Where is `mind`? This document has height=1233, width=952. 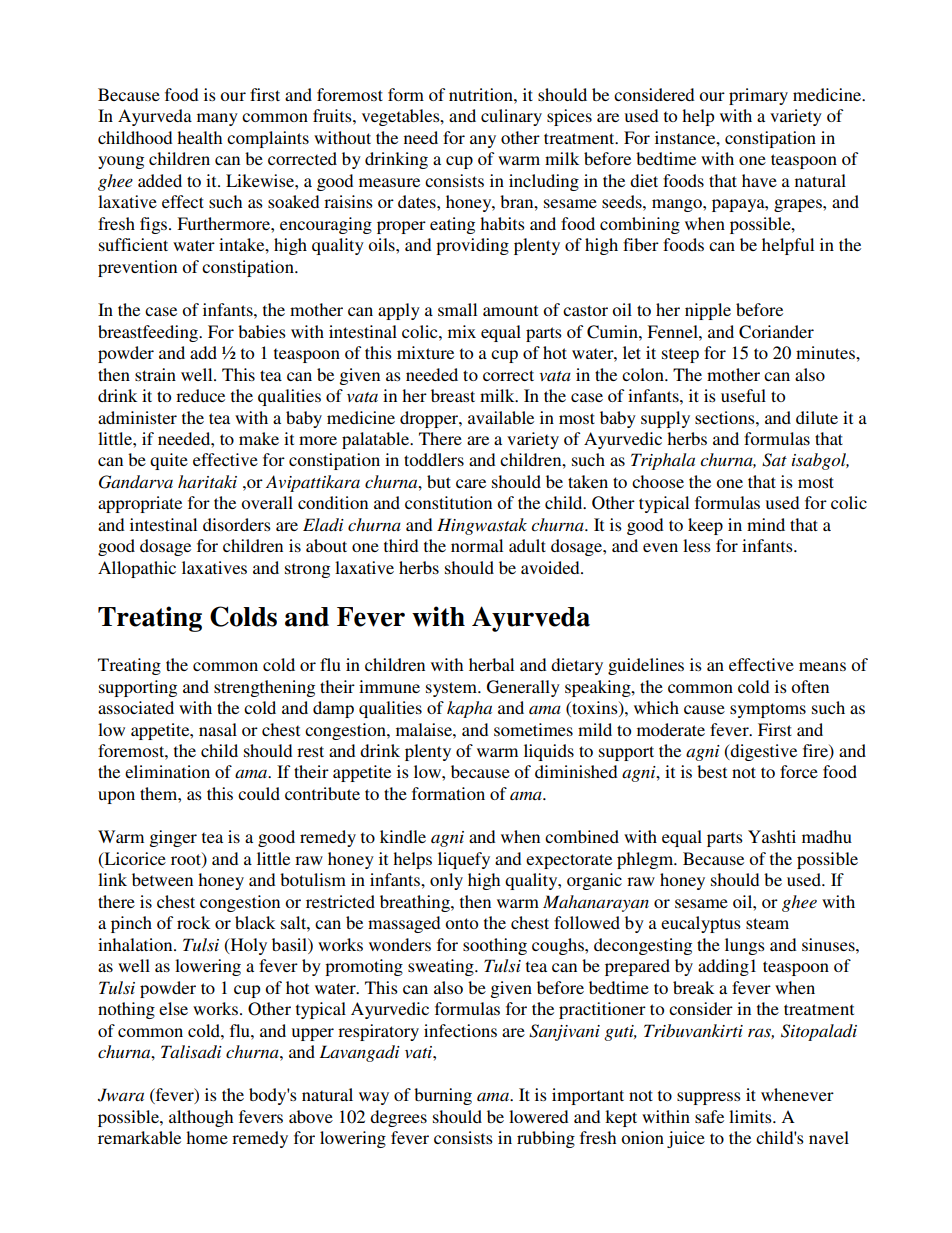
mind is located at coordinates (766, 524).
